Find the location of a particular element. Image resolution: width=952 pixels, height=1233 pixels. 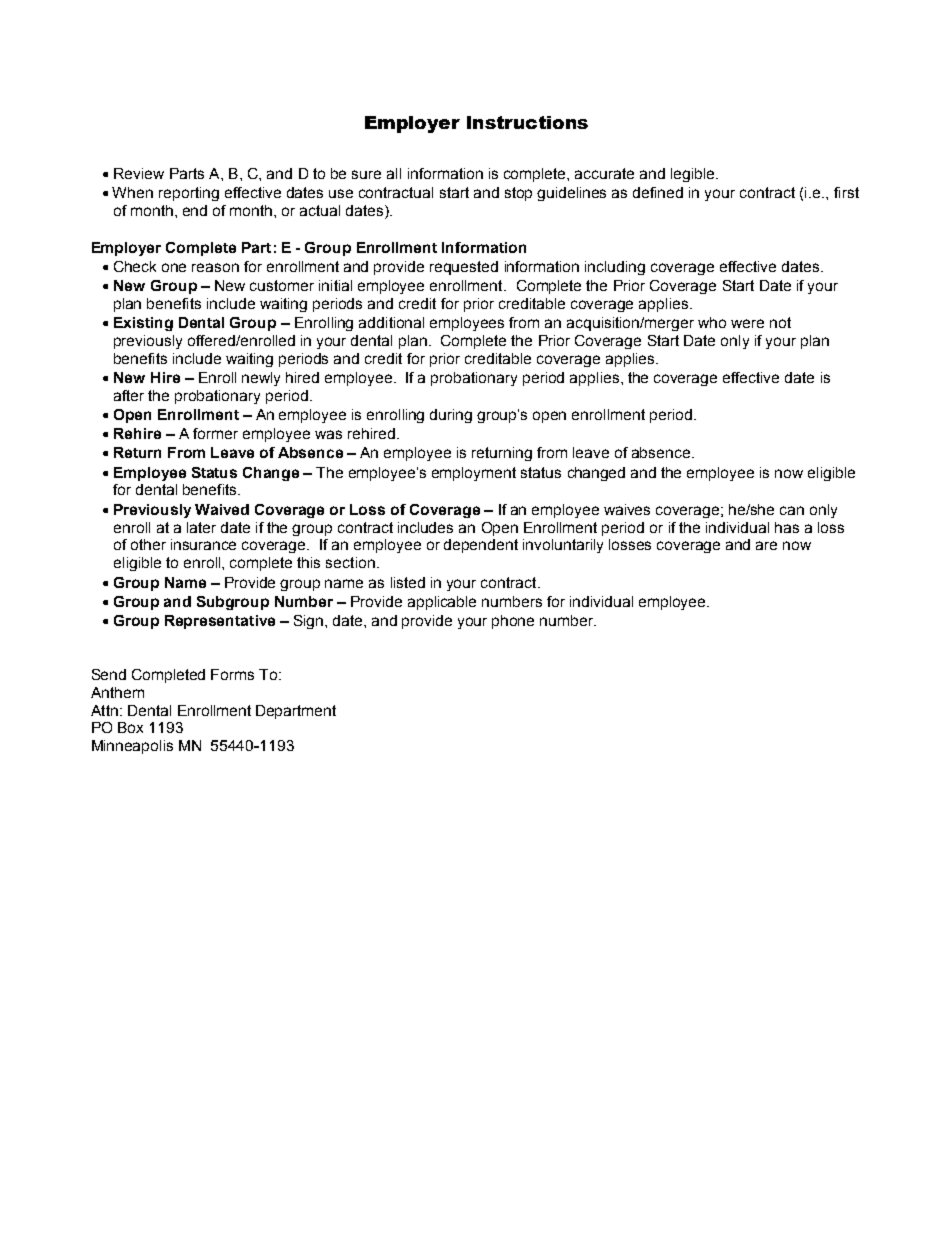

applicable is located at coordinates (442, 603).
